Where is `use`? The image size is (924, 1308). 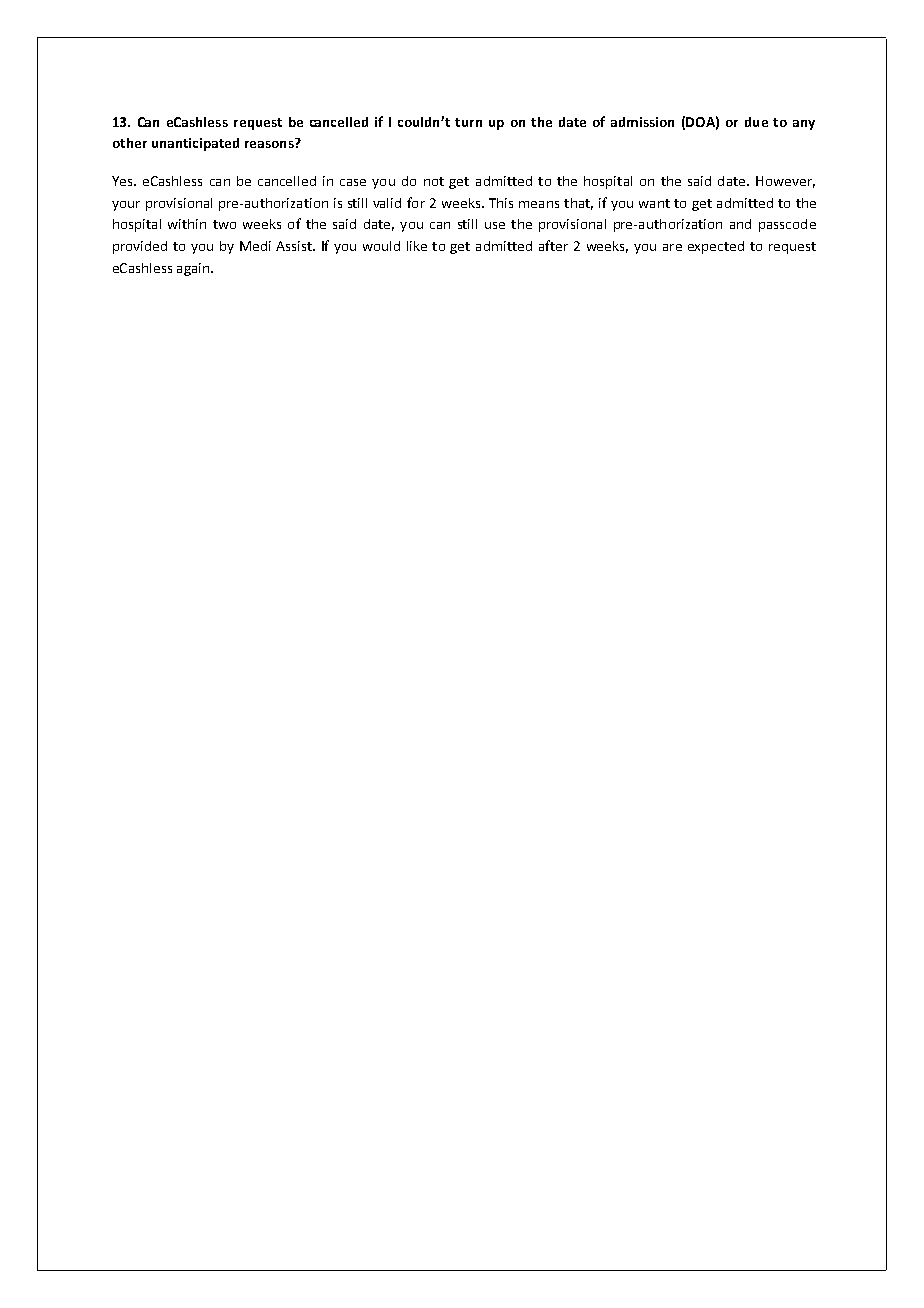
use is located at coordinates (495, 225).
